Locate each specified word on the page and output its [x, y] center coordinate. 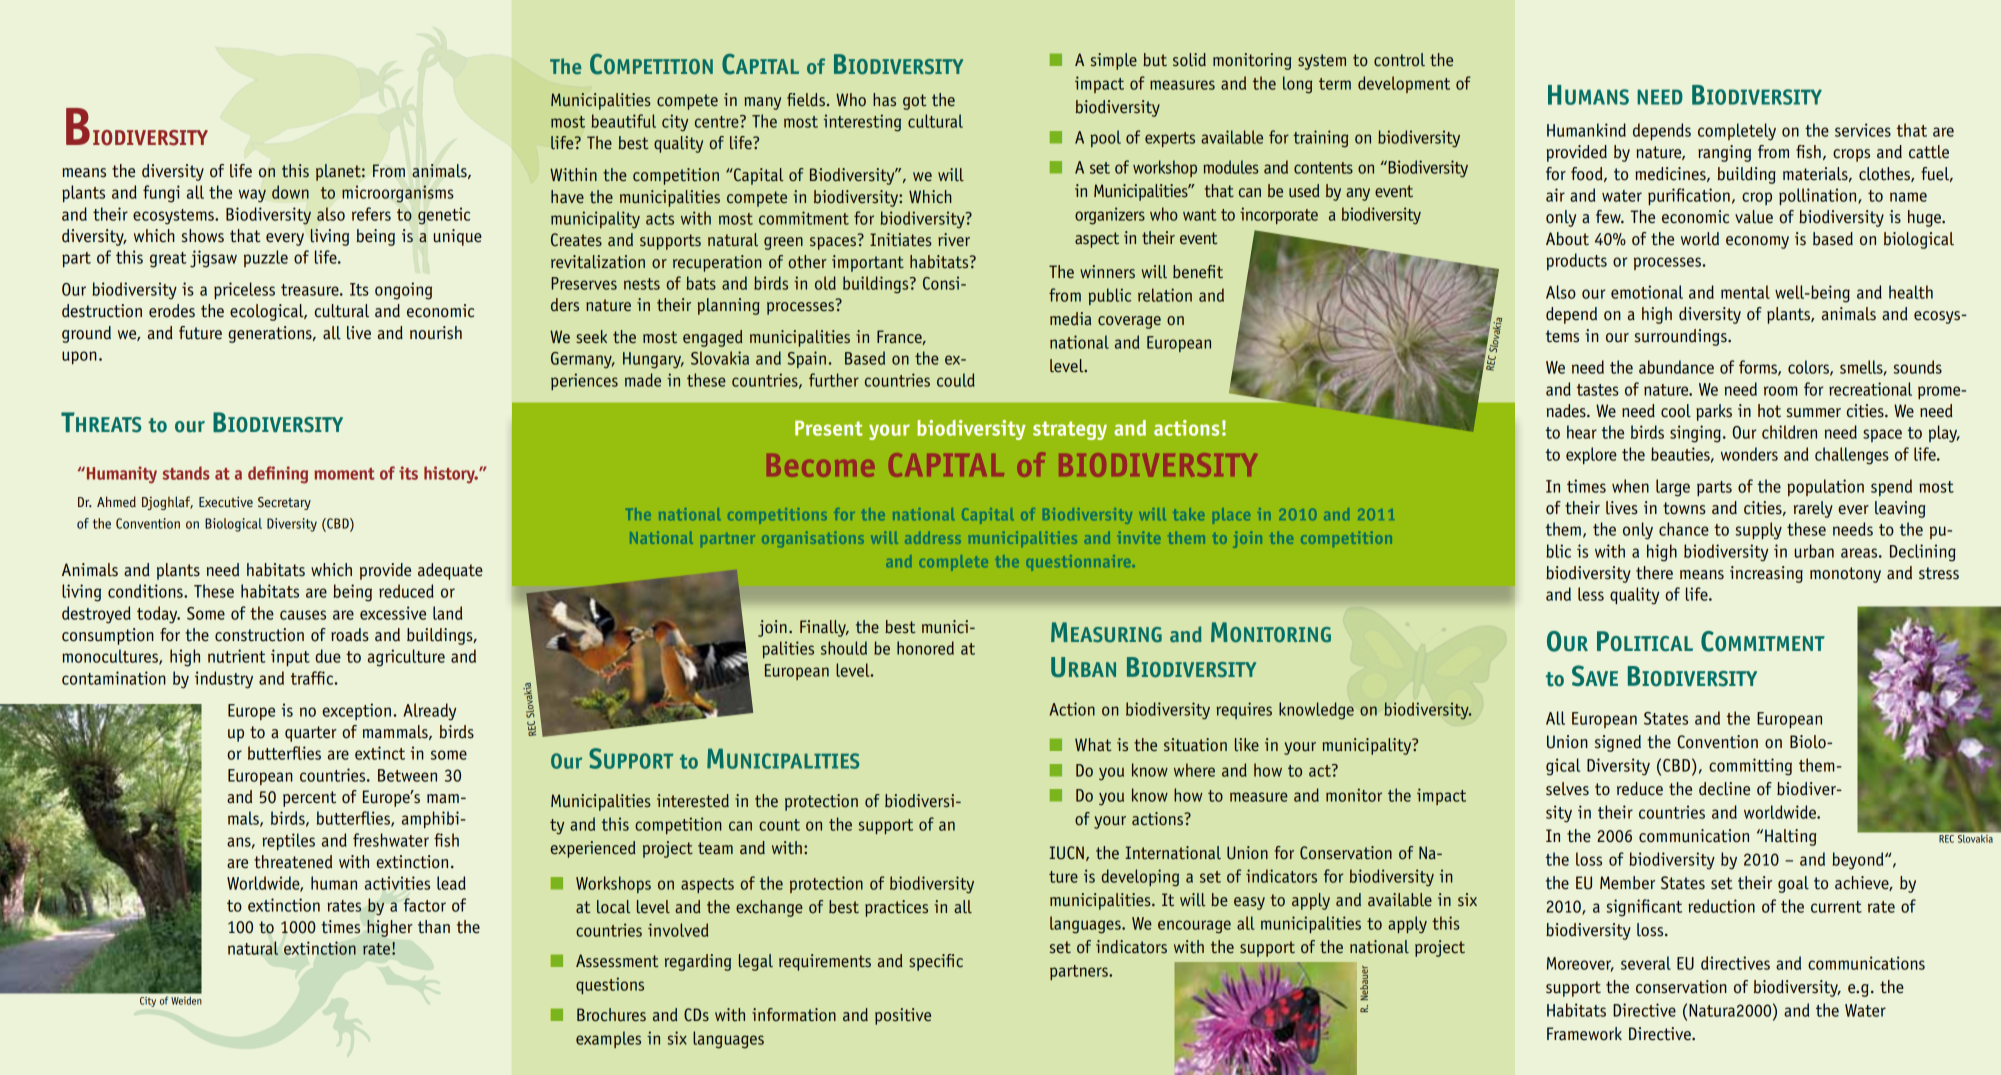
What [1093, 744]
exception [356, 711]
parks [1714, 412]
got [914, 102]
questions [610, 985]
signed [1618, 743]
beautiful [623, 121]
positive [903, 1016]
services [1863, 130]
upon [79, 357]
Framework [1584, 1034]
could [956, 380]
